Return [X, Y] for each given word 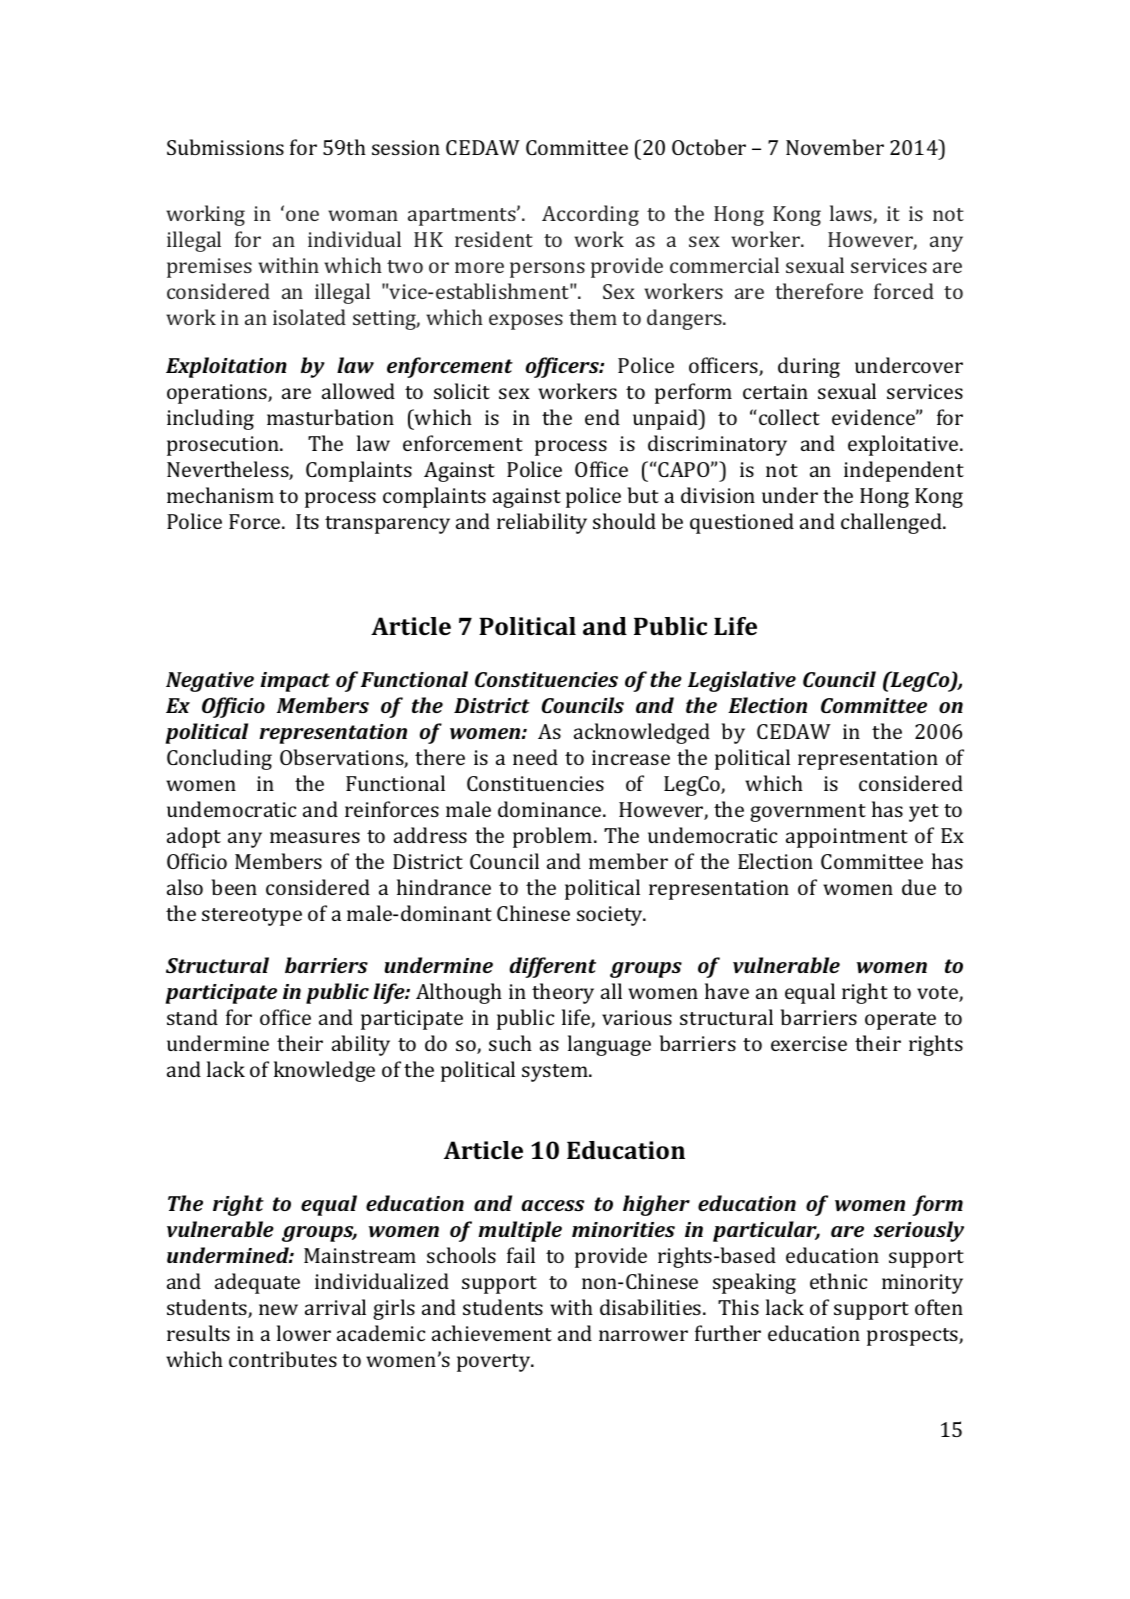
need [535, 757]
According [590, 215]
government [808, 813]
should [624, 521]
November [835, 147]
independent [904, 471]
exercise [809, 1043]
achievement [492, 1333]
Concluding [219, 759]
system [556, 1073]
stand [192, 1017]
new [278, 1309]
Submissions [225, 147]
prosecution [224, 446]
